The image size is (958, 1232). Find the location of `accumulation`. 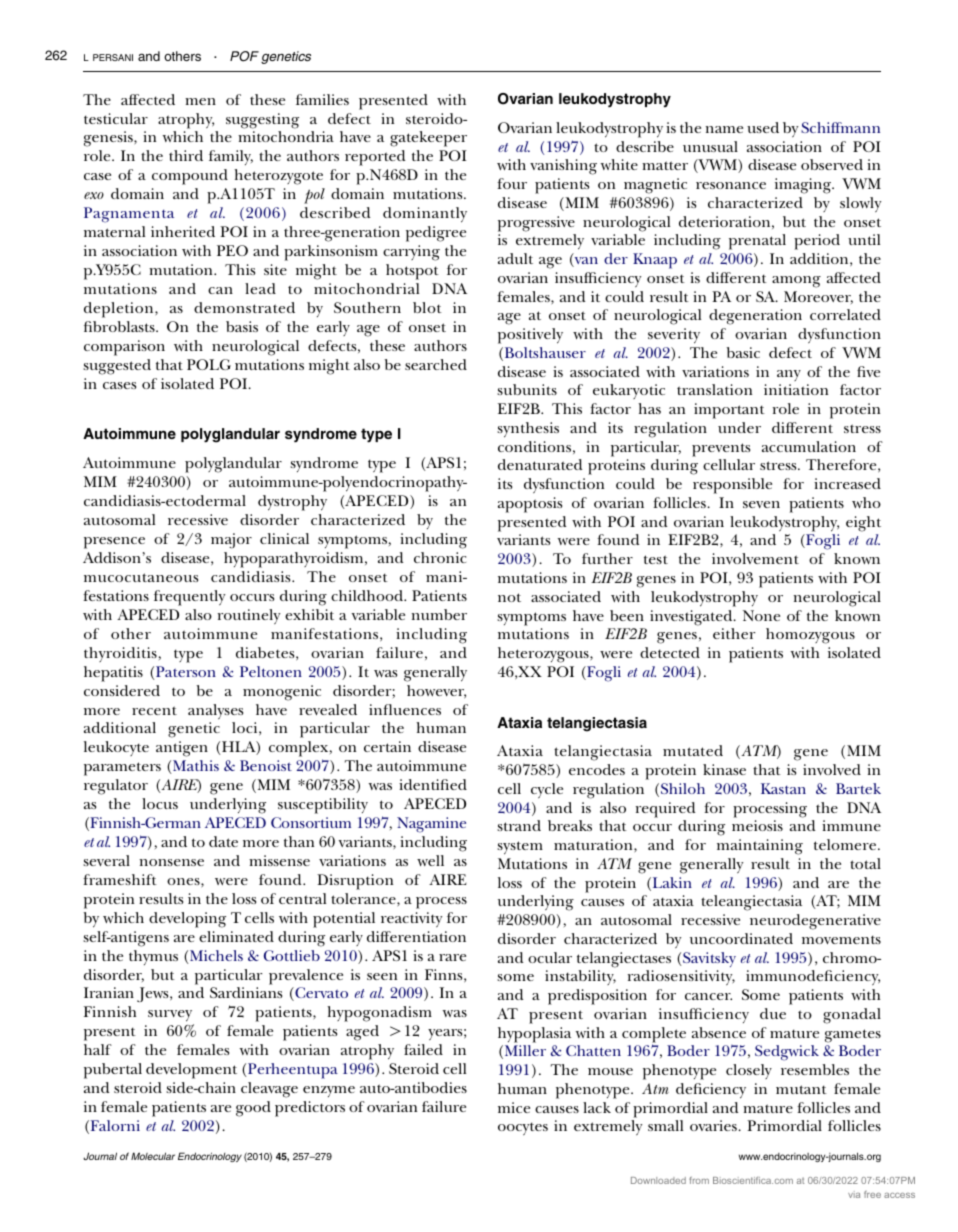

accumulation is located at coordinates (809, 446).
